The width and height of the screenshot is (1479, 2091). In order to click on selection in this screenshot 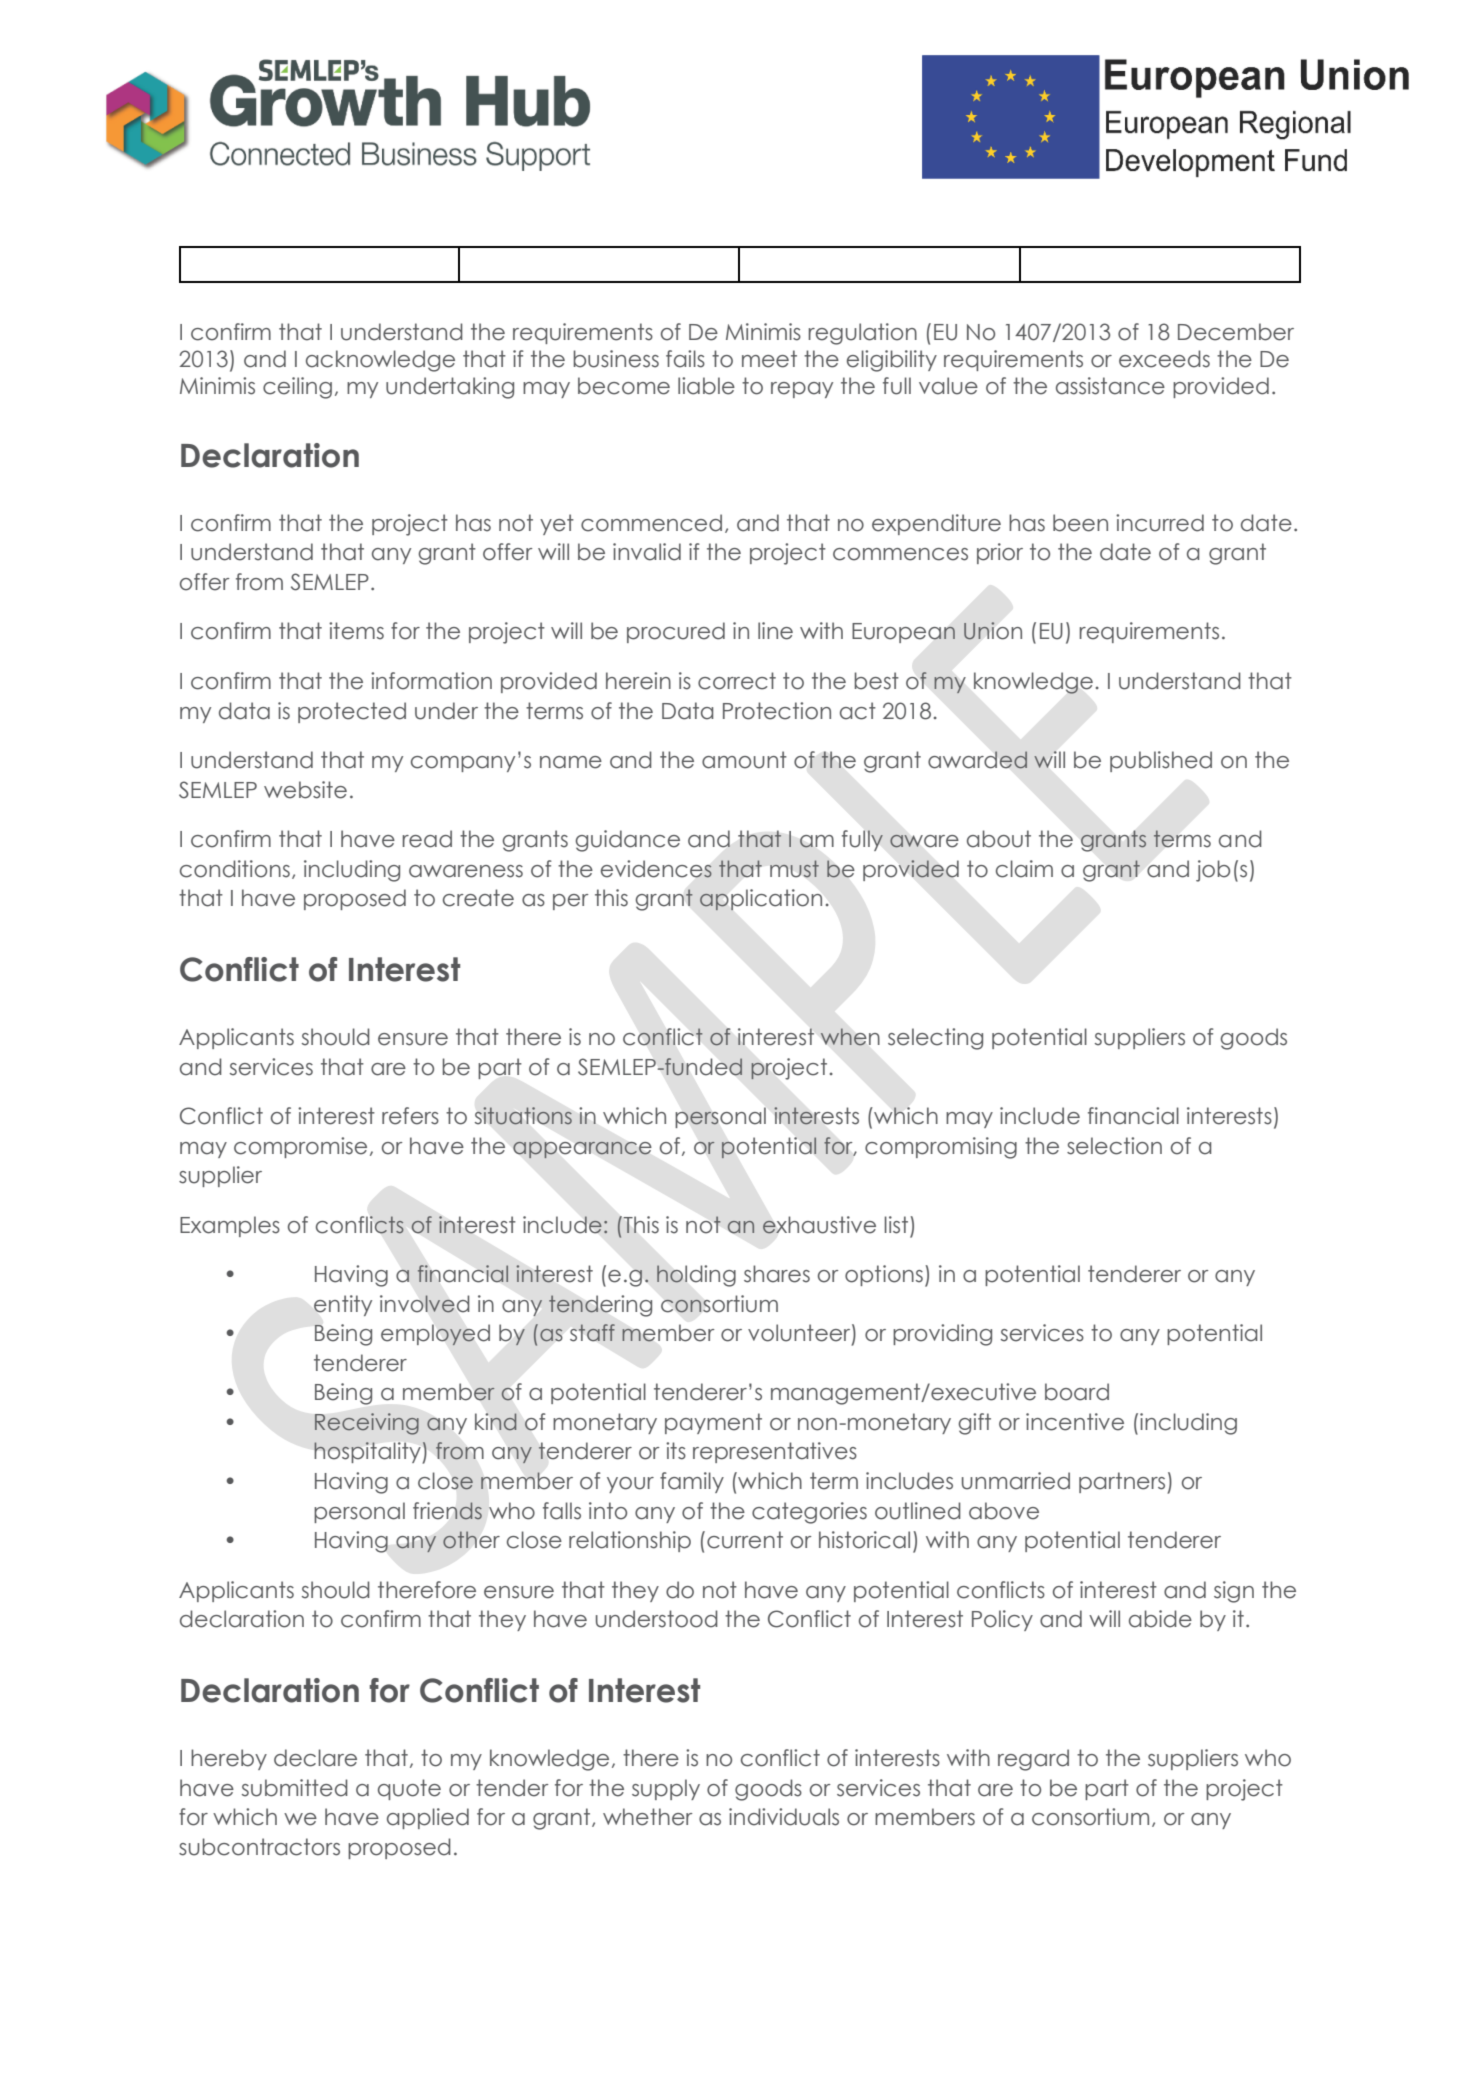, I will do `click(1114, 1146)`.
